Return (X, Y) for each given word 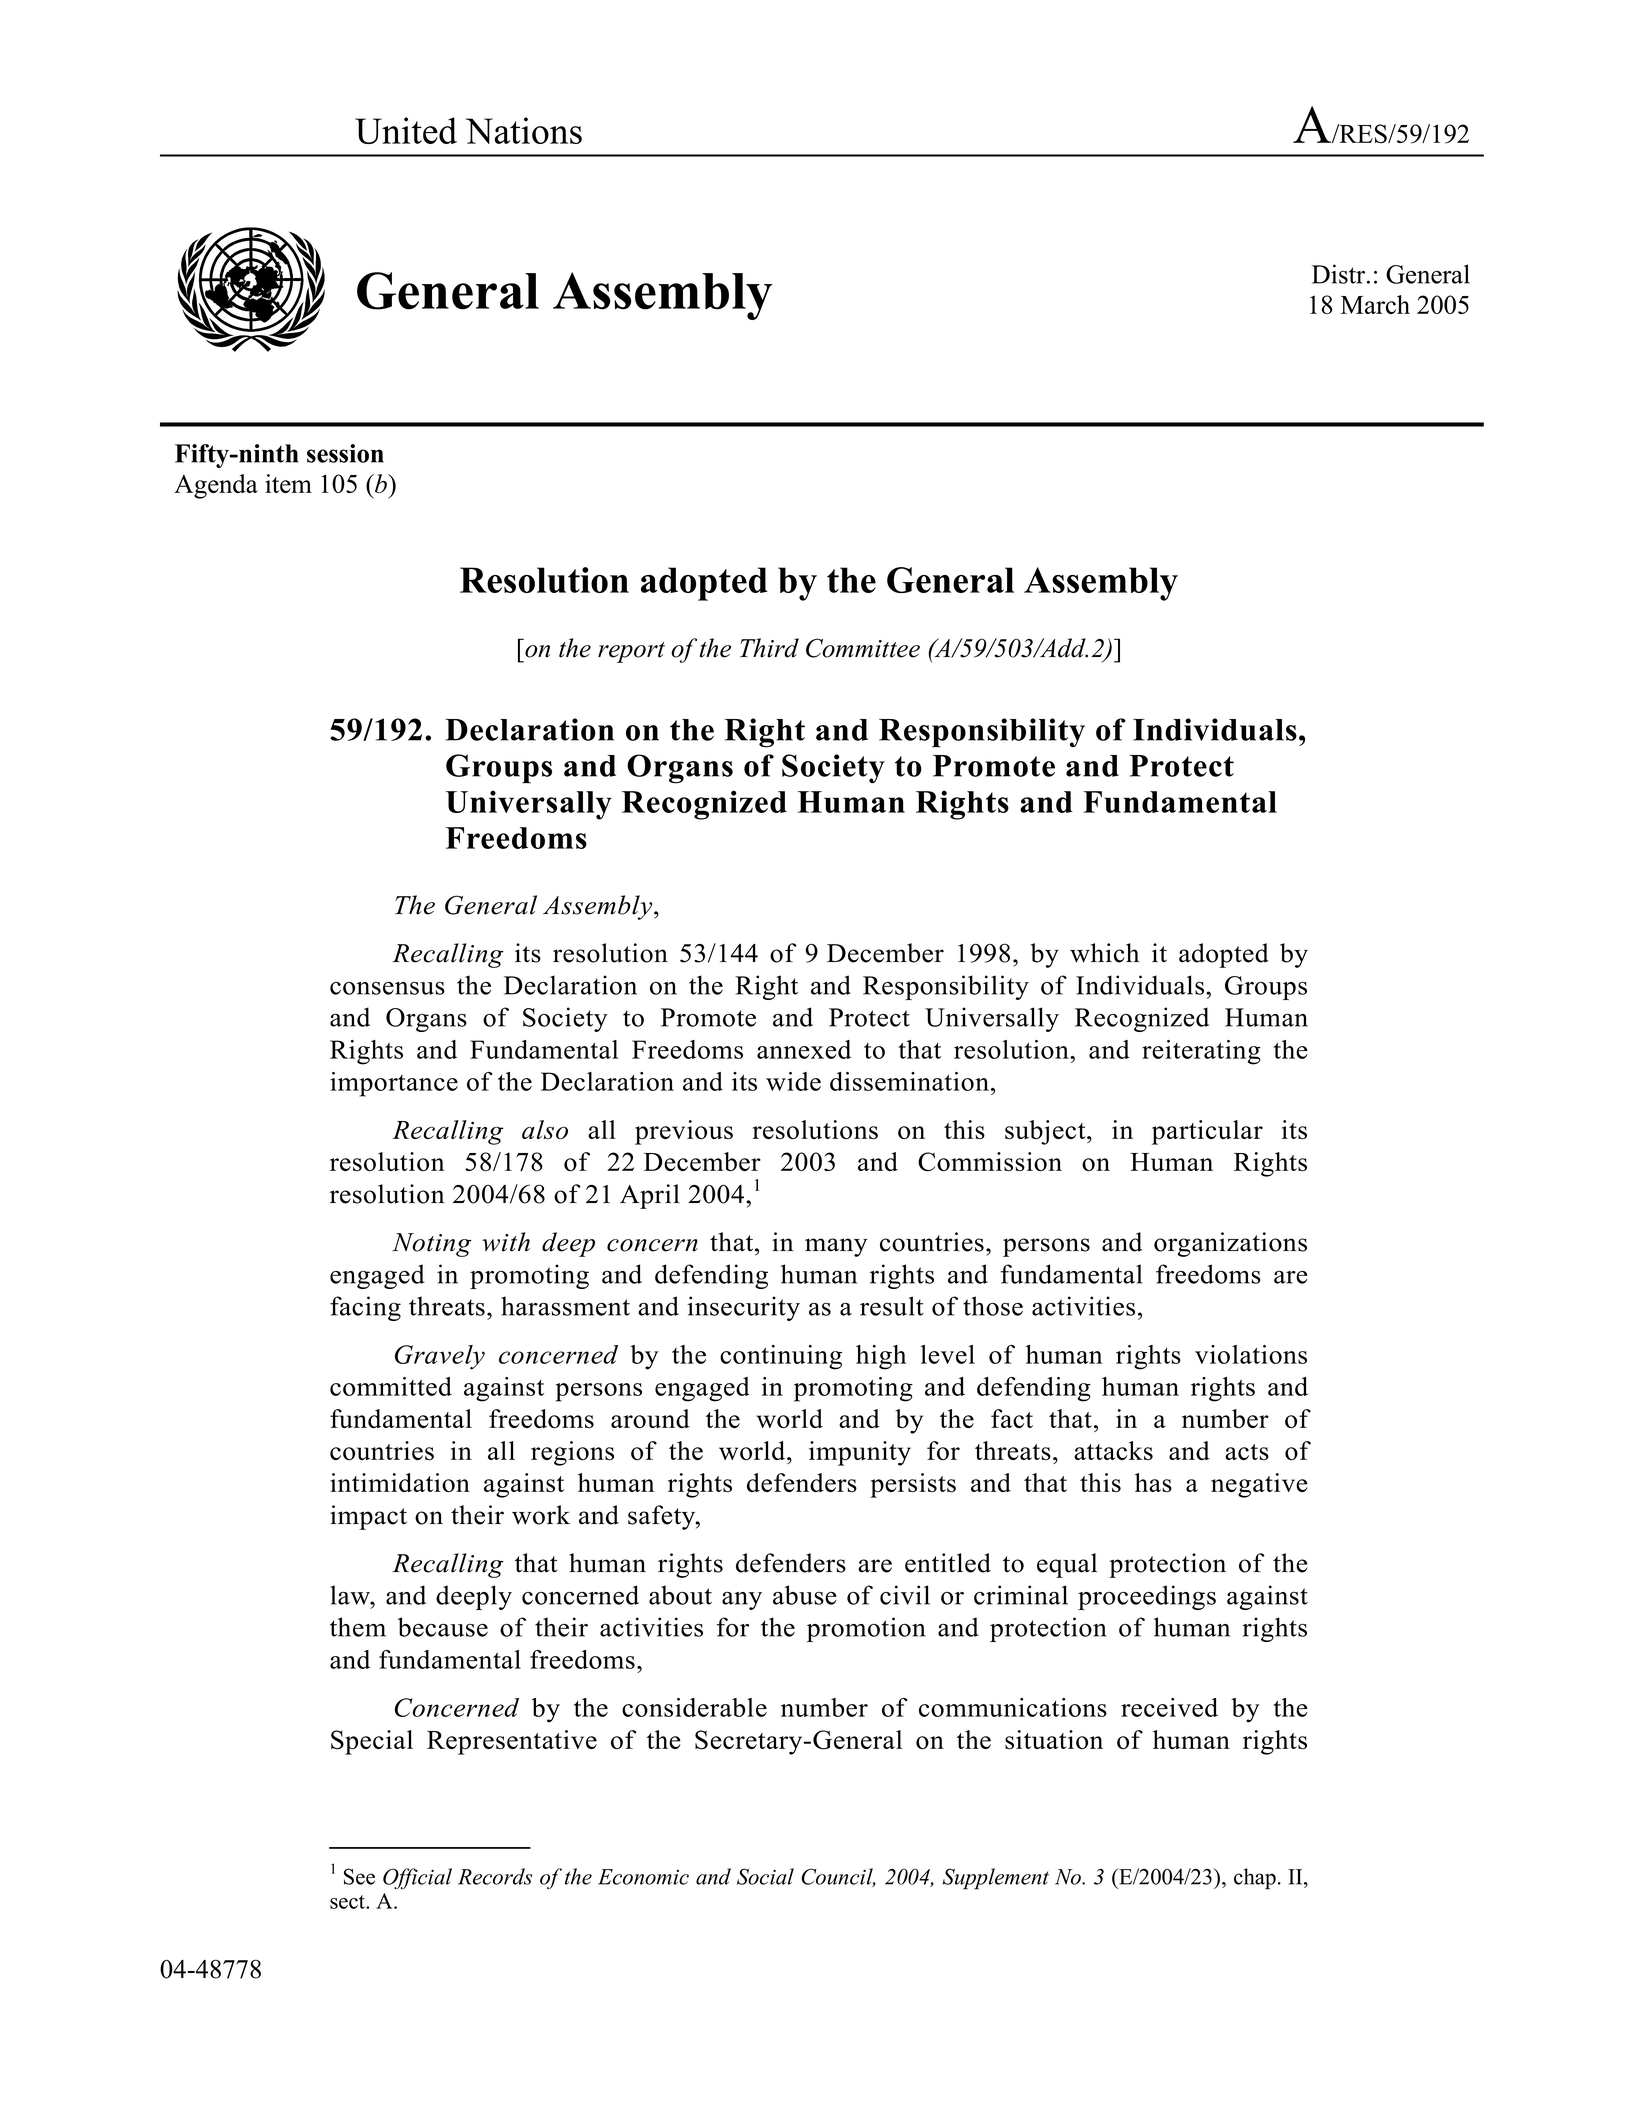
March (1375, 304)
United (406, 130)
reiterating (1201, 1052)
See (359, 1876)
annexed (804, 1049)
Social (765, 1876)
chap (1255, 1879)
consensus (387, 988)
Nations (524, 130)
